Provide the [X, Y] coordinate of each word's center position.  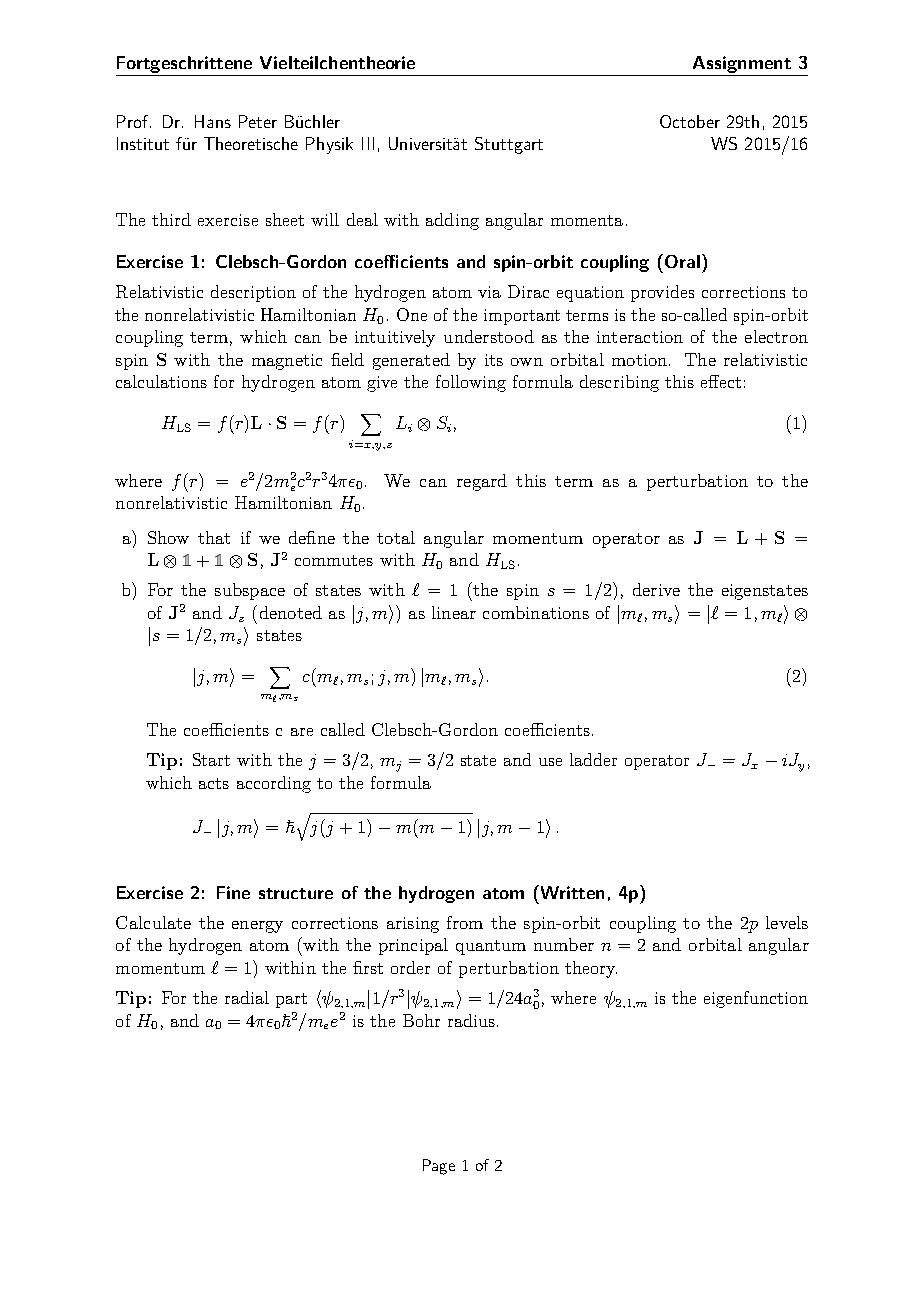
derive [656, 589]
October [690, 121]
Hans [213, 121]
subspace [250, 591]
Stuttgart [509, 145]
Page [439, 1167]
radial [247, 997]
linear [454, 612]
